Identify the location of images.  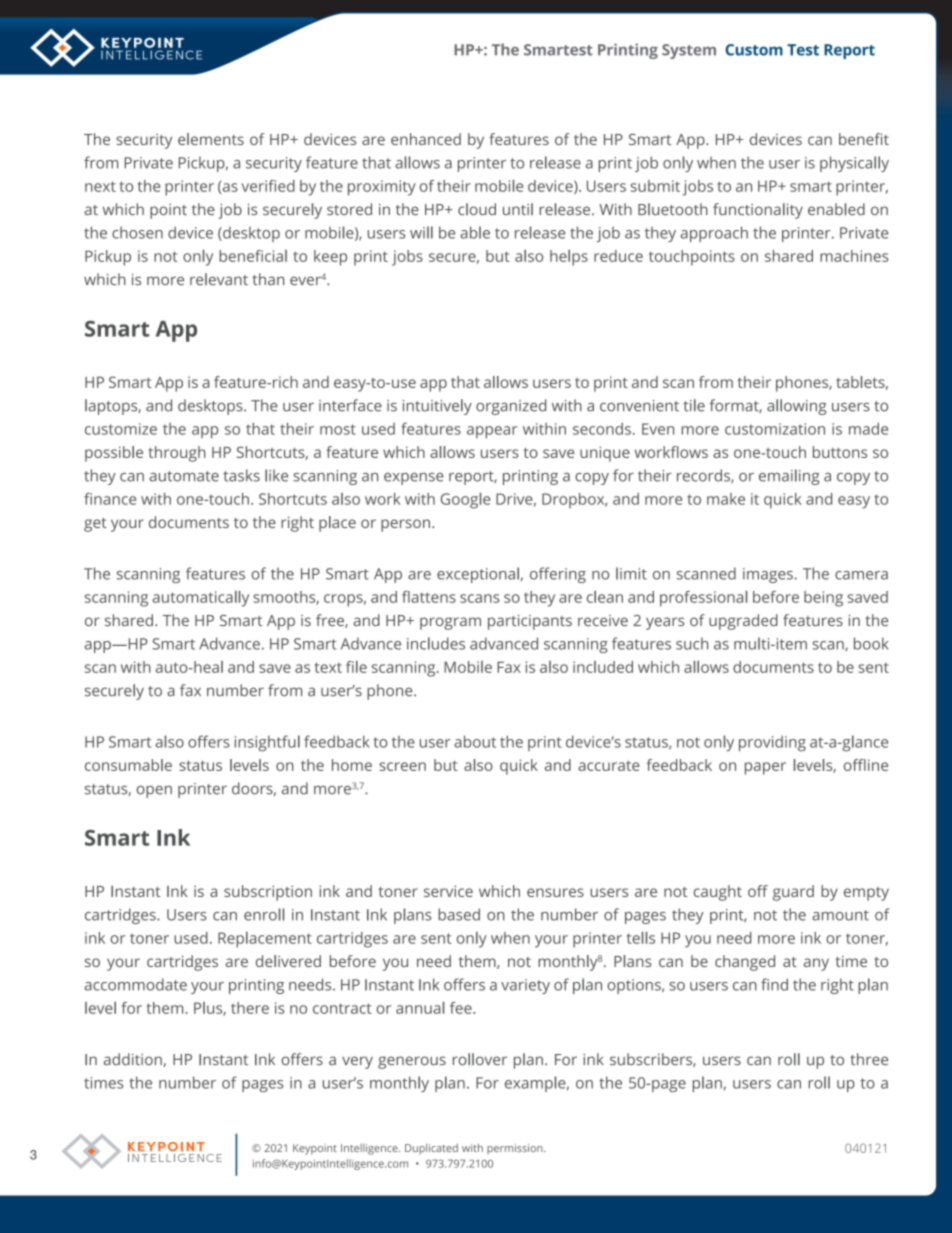
(768, 575).
